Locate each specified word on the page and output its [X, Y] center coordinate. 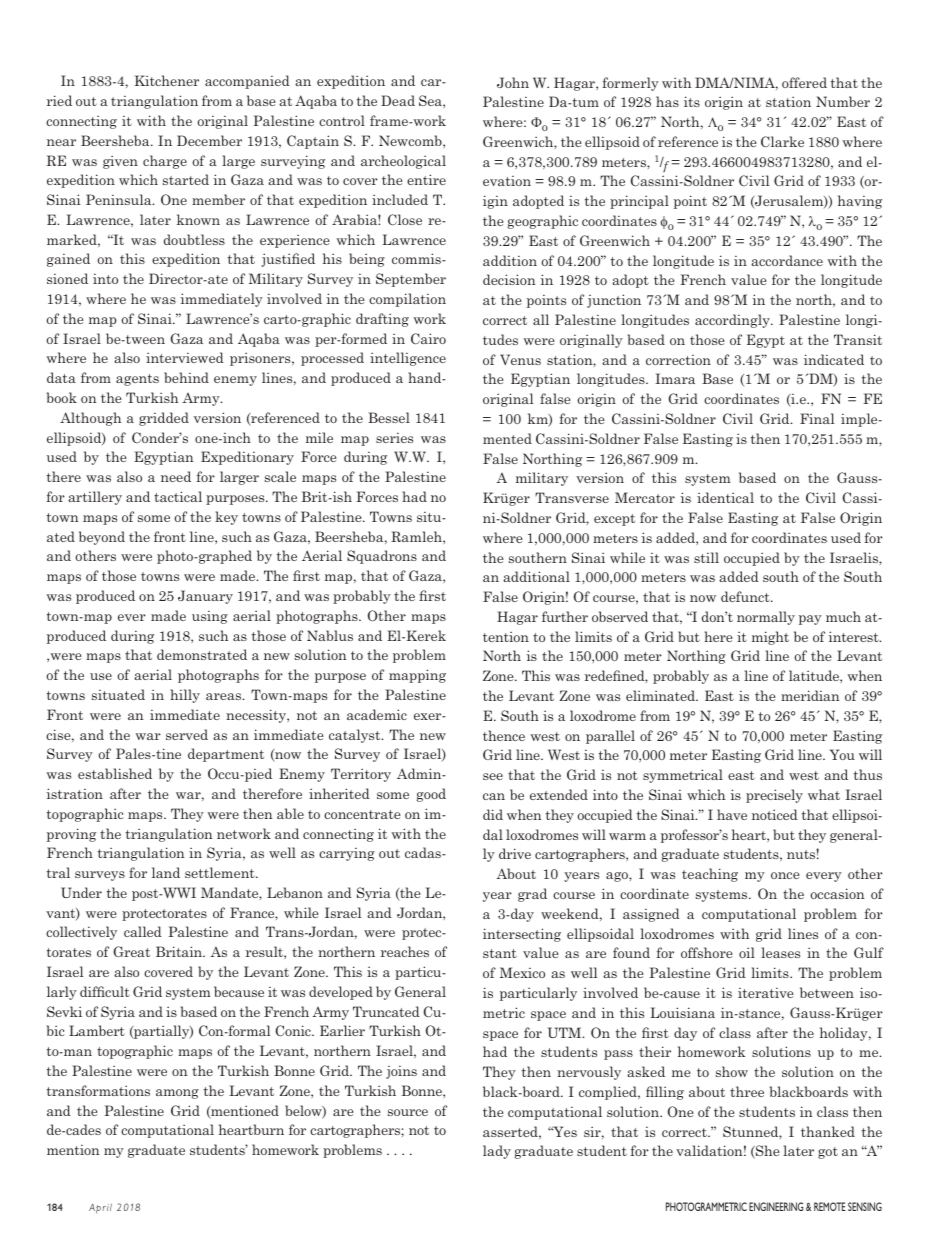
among [177, 1094]
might [770, 638]
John [513, 82]
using [210, 617]
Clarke [782, 141]
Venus [520, 359]
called [143, 931]
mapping [417, 676]
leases [780, 952]
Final [817, 418]
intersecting [522, 935]
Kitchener [166, 80]
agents [137, 380]
